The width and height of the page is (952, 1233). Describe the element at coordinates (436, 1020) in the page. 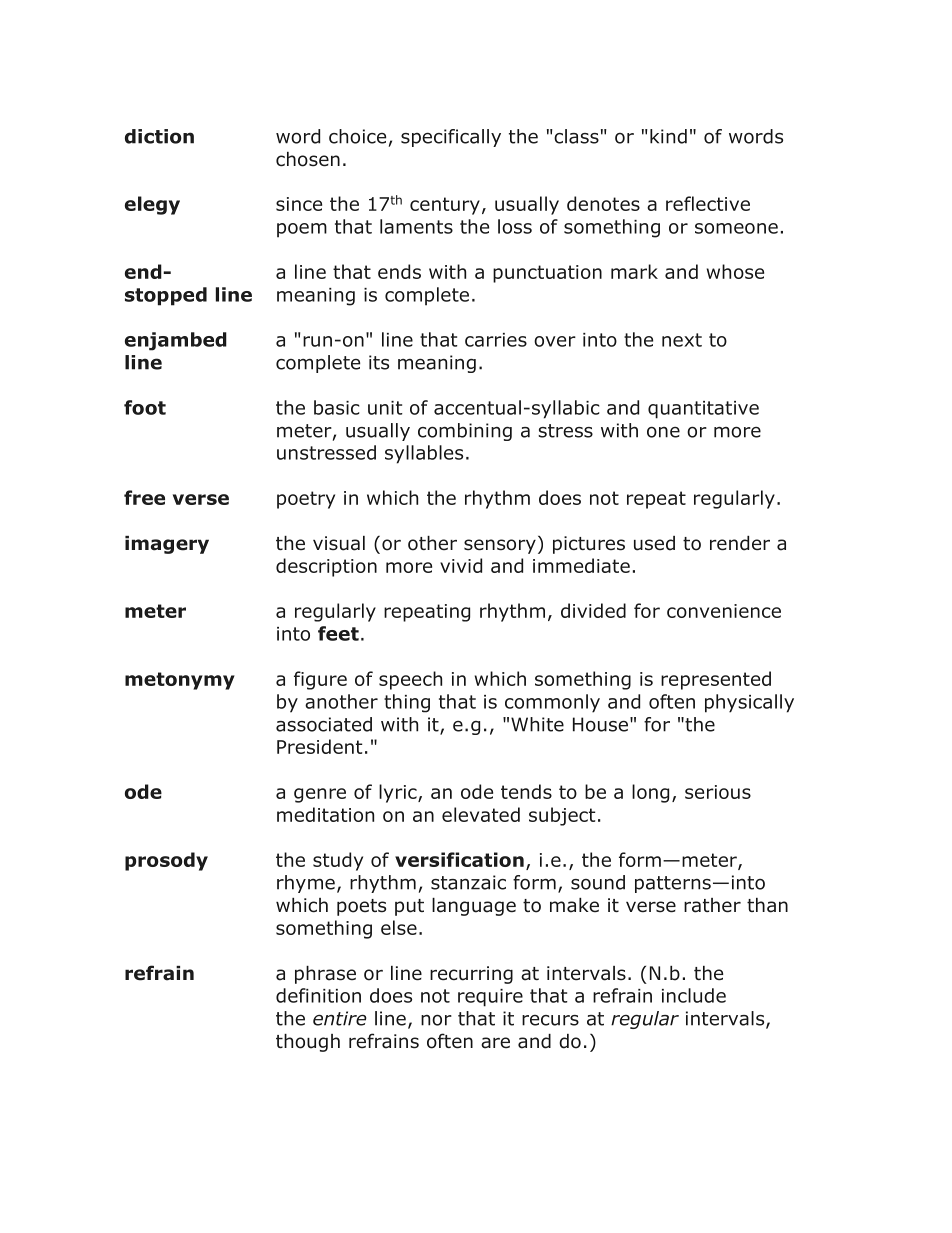

I see `nor` at that location.
